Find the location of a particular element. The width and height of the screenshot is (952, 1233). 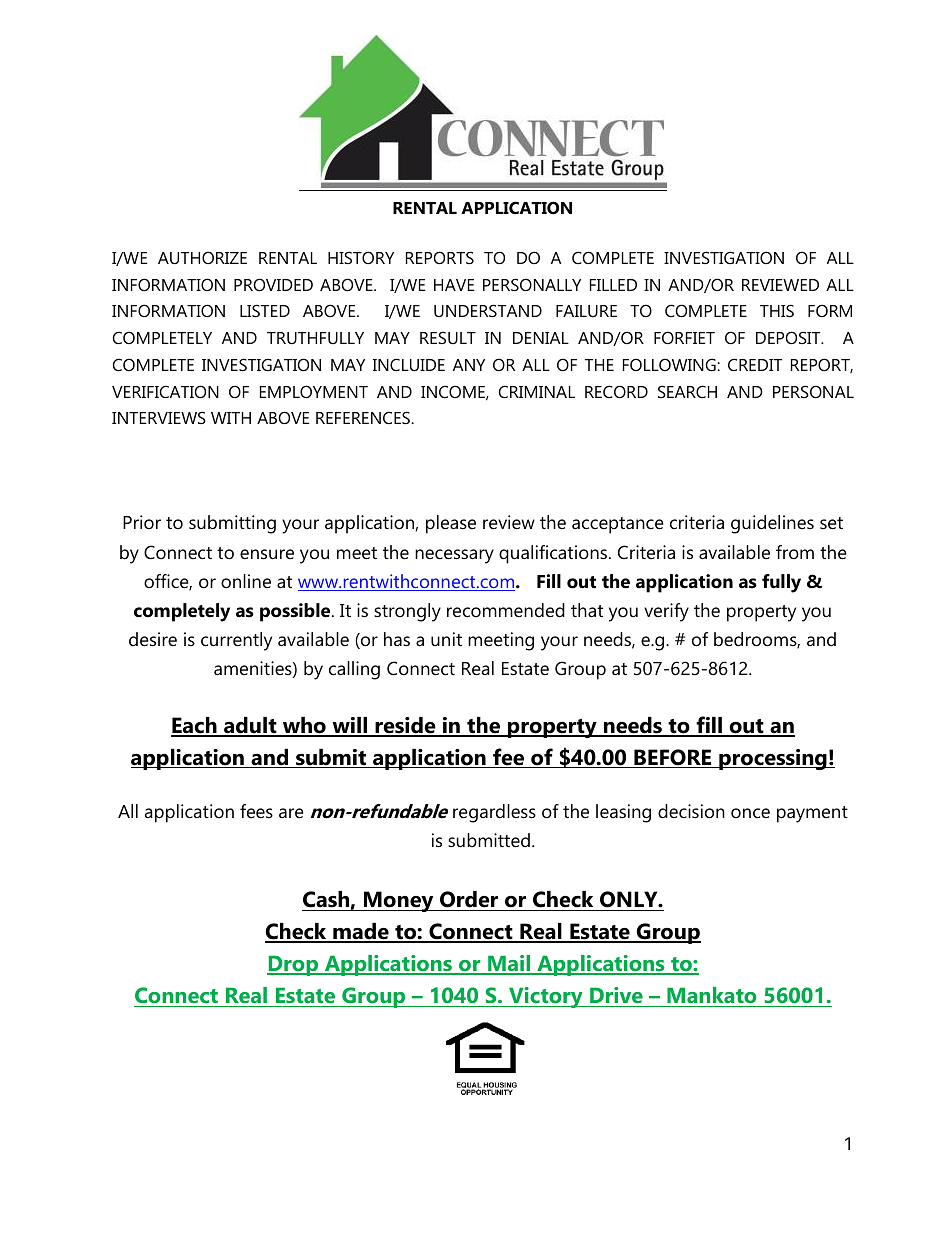

THIS is located at coordinates (777, 310).
